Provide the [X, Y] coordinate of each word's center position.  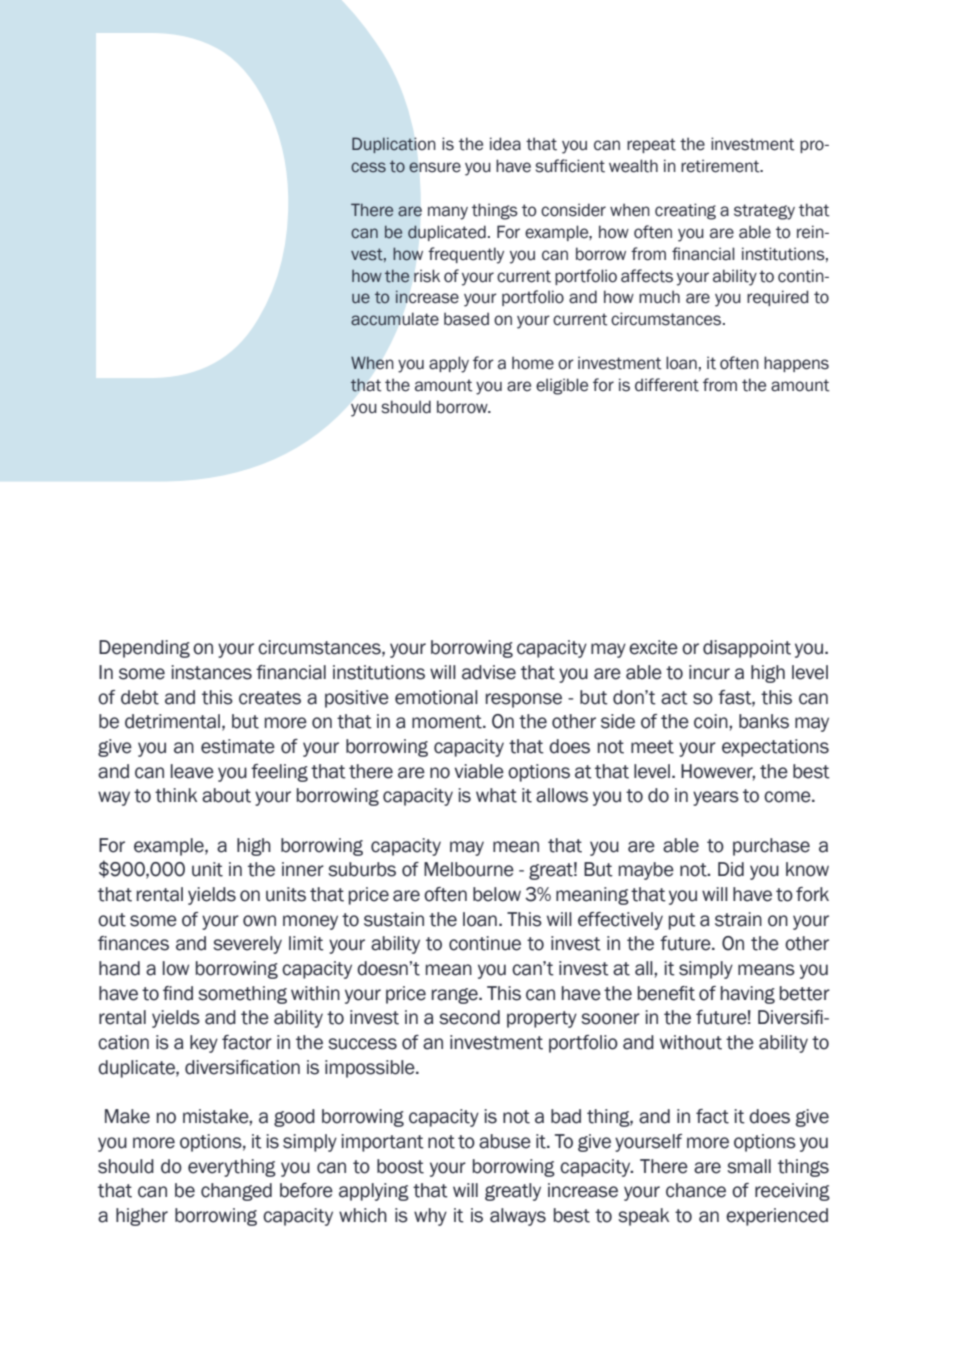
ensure [435, 167]
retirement [721, 166]
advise [489, 672]
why [430, 1217]
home [533, 363]
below [497, 894]
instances [212, 672]
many [448, 213]
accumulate [395, 319]
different [667, 385]
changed [236, 1192]
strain [738, 919]
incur [709, 672]
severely [247, 945]
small [749, 1166]
